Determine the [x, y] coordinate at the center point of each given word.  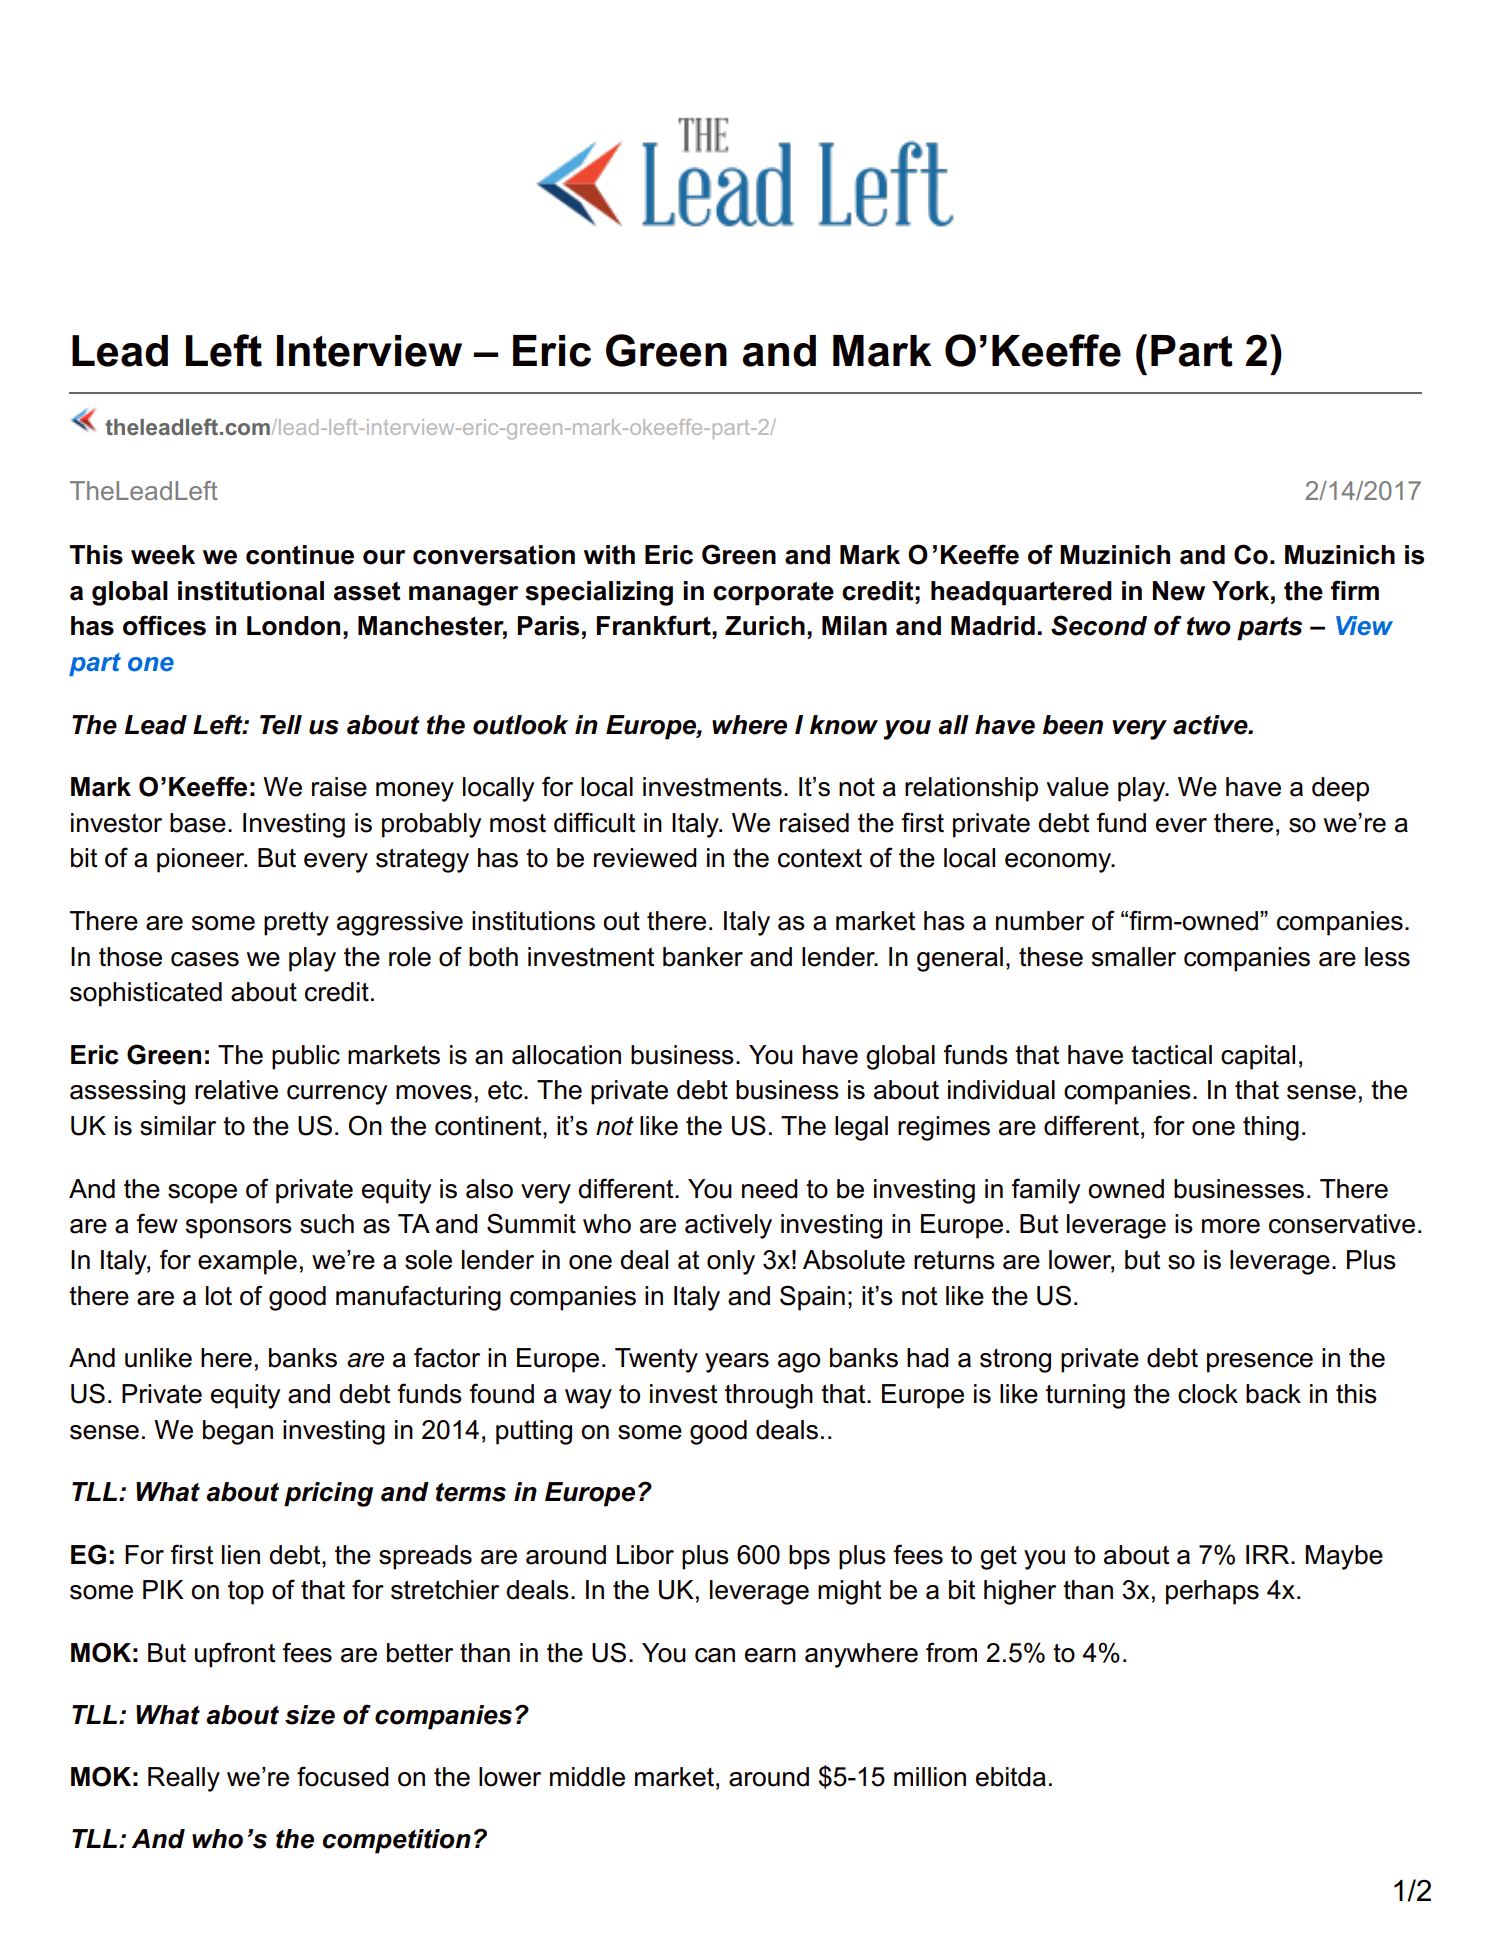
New [1179, 591]
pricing [328, 1494]
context [820, 858]
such [327, 1224]
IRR [1269, 1554]
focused [343, 1776]
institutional [251, 591]
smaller [1134, 957]
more [1231, 1226]
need [770, 1189]
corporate [773, 593]
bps [809, 1557]
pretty [296, 924]
